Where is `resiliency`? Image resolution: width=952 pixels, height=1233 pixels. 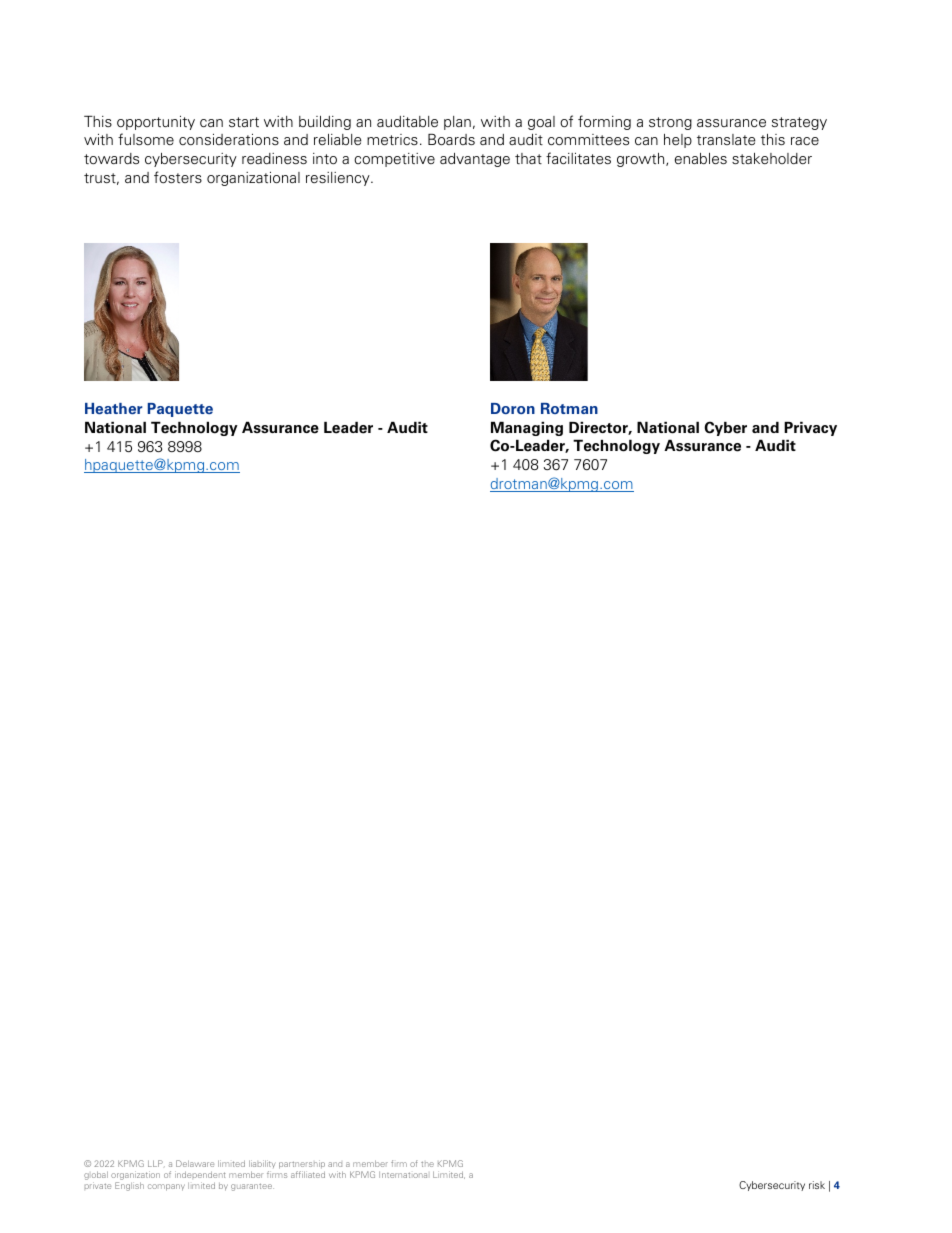
resiliency is located at coordinates (339, 179).
